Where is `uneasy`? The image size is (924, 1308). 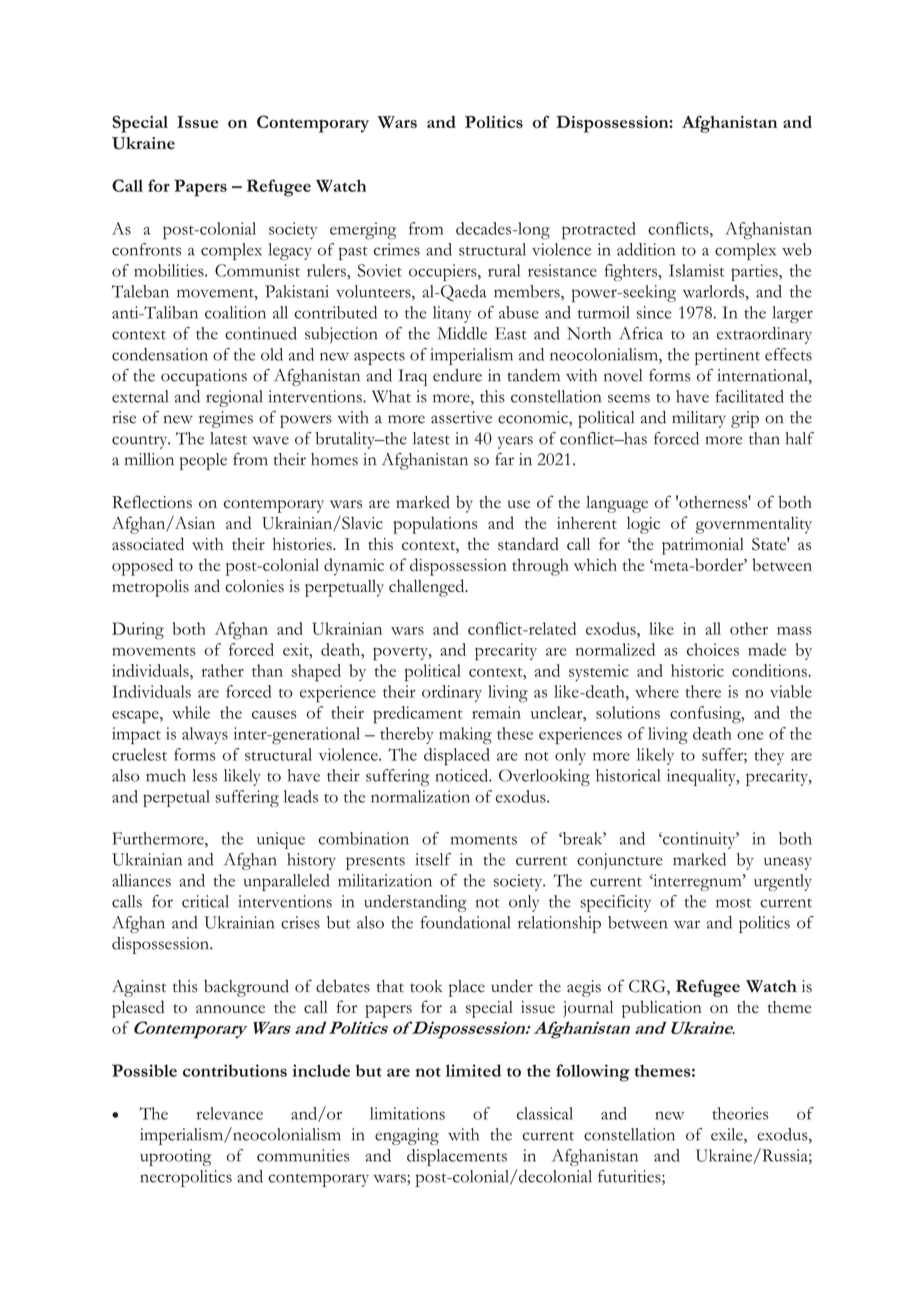
uneasy is located at coordinates (788, 863).
